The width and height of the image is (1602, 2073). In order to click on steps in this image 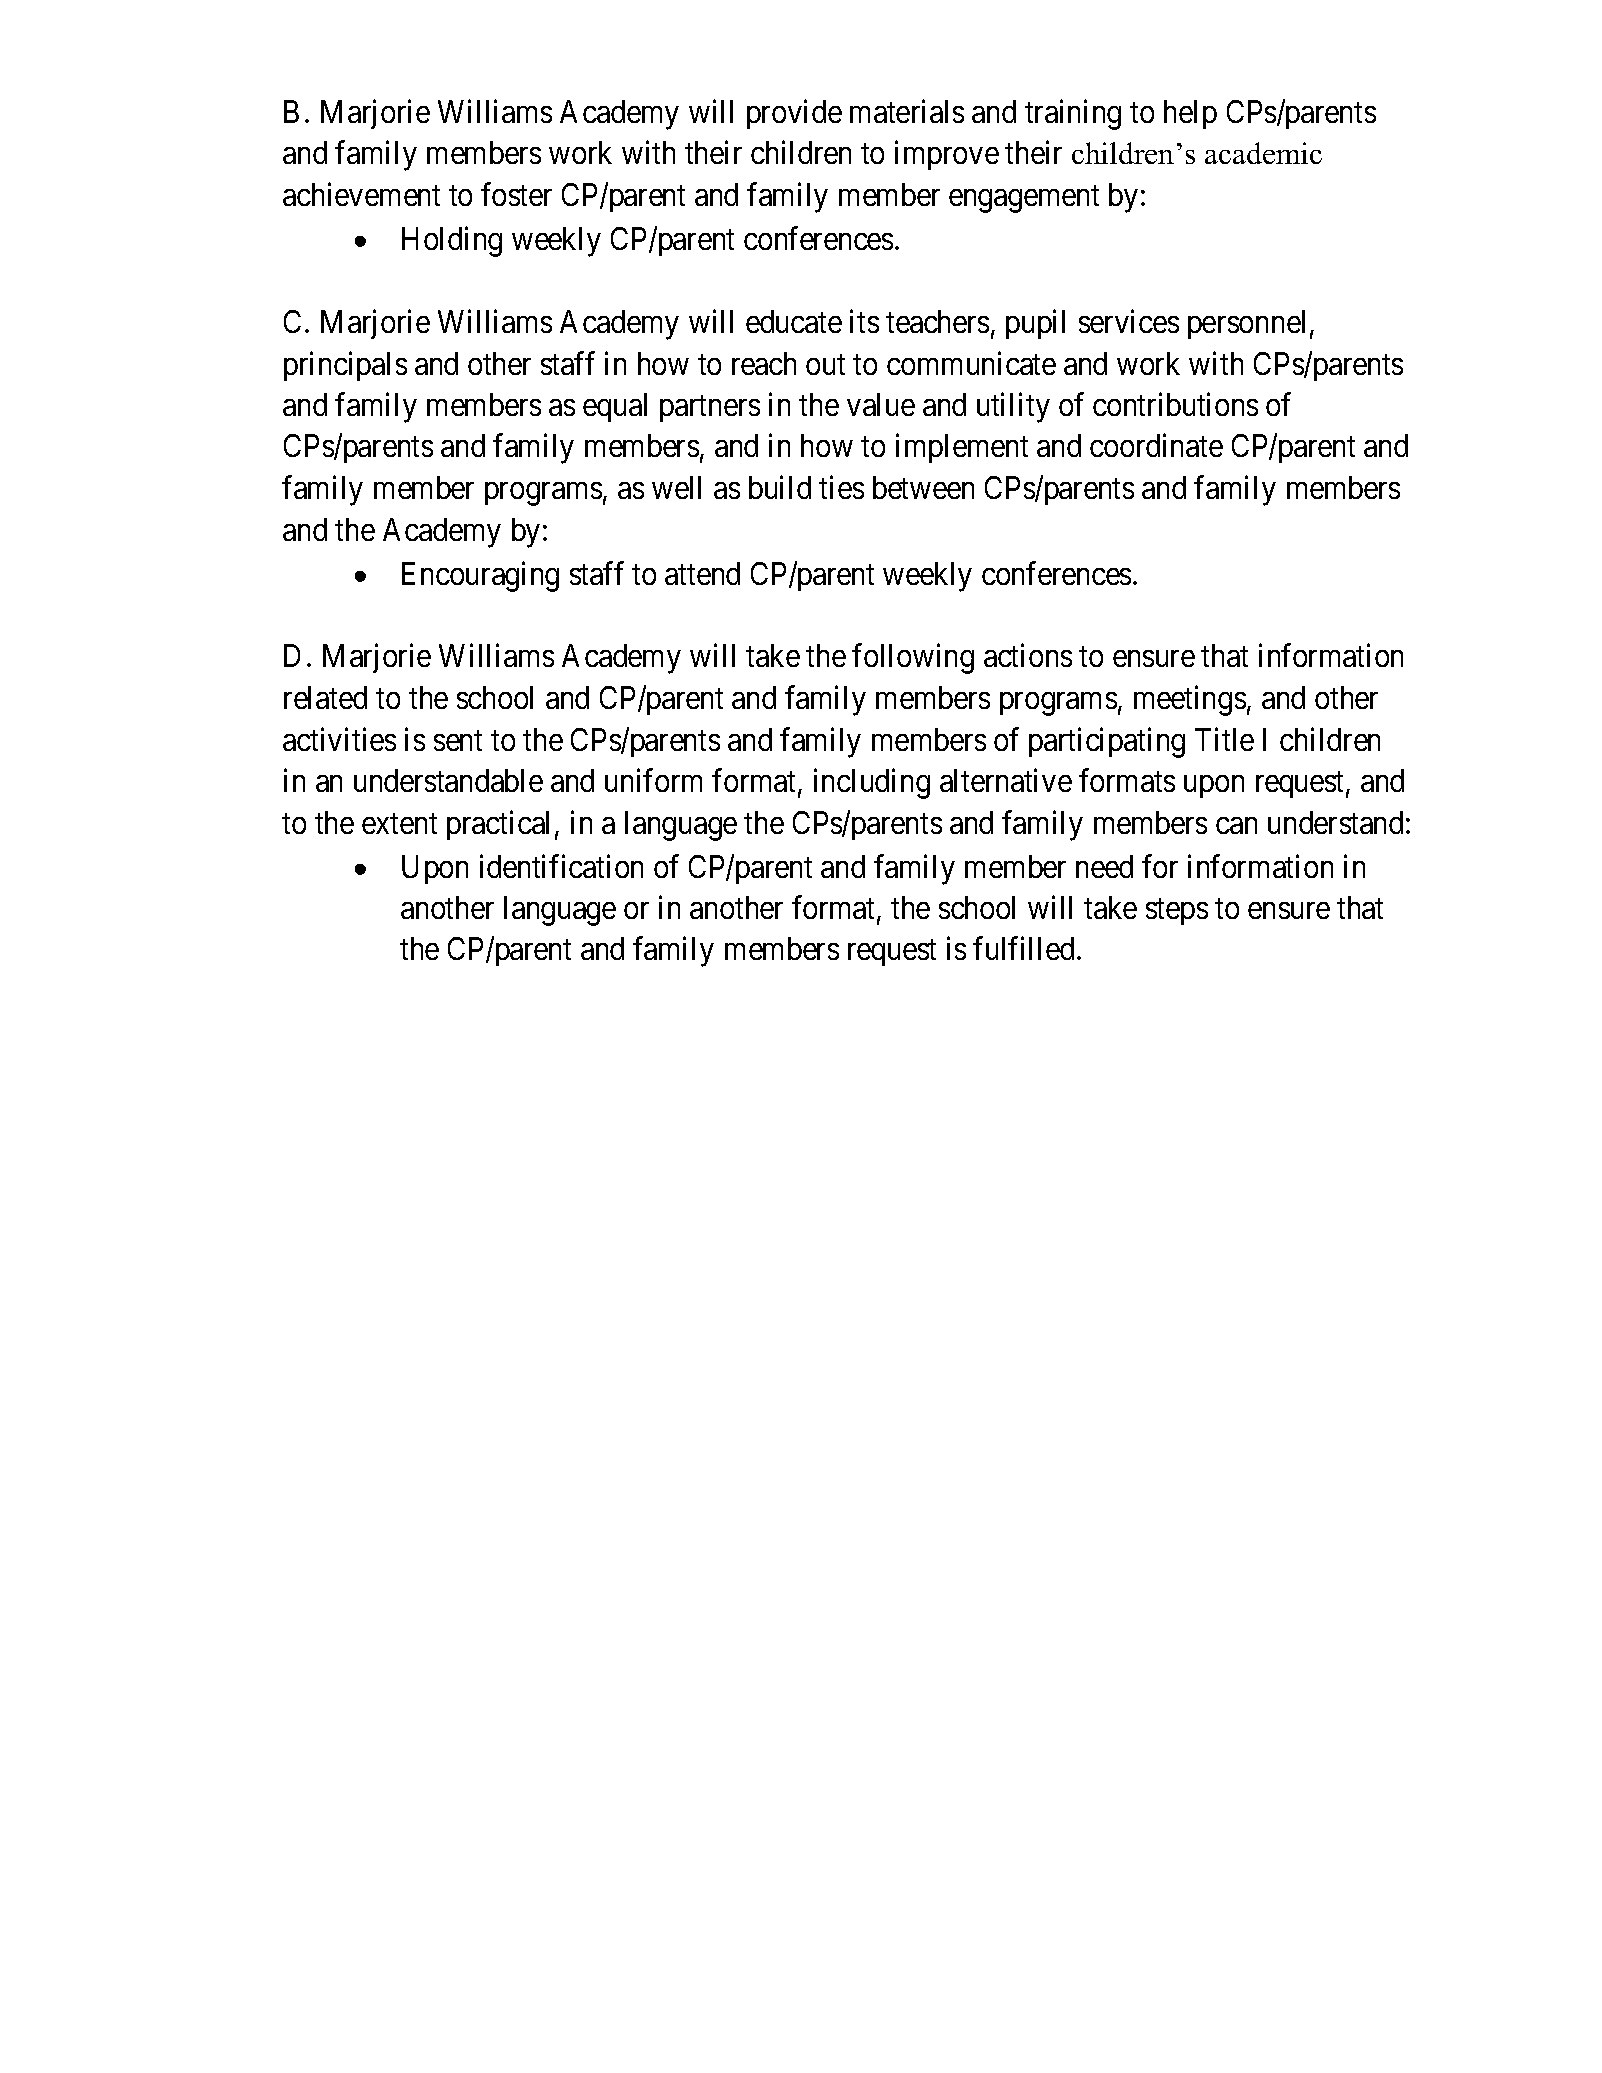, I will do `click(1177, 912)`.
